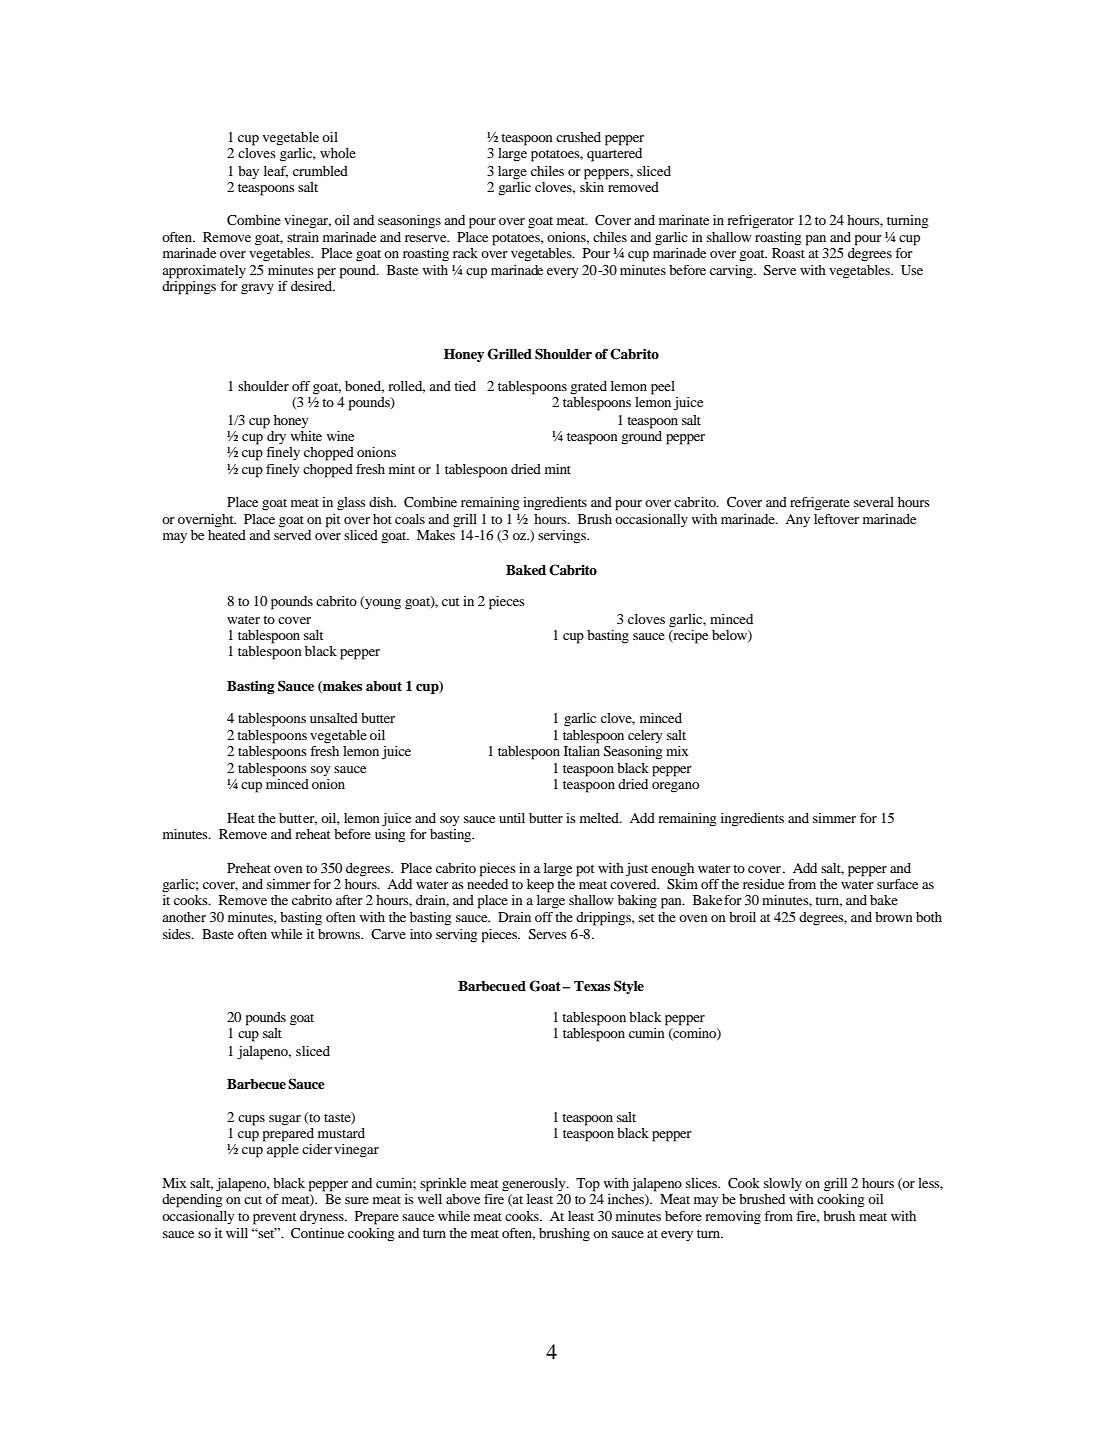 The image size is (1104, 1429). Describe the element at coordinates (820, 504) in the screenshot. I see `refrigerate` at that location.
